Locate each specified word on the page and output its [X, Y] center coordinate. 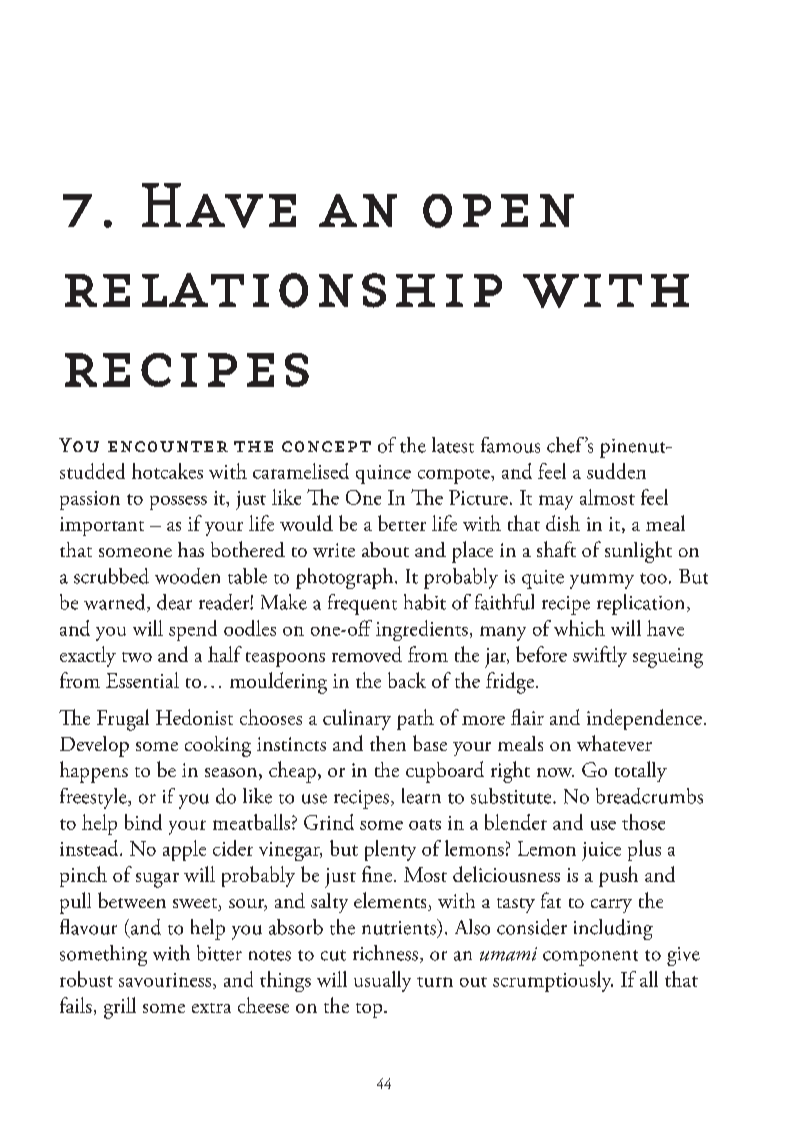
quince [383, 474]
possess [178, 503]
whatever [614, 743]
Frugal [123, 720]
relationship [283, 290]
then [388, 743]
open [498, 211]
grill [120, 1008]
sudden [616, 471]
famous [510, 445]
